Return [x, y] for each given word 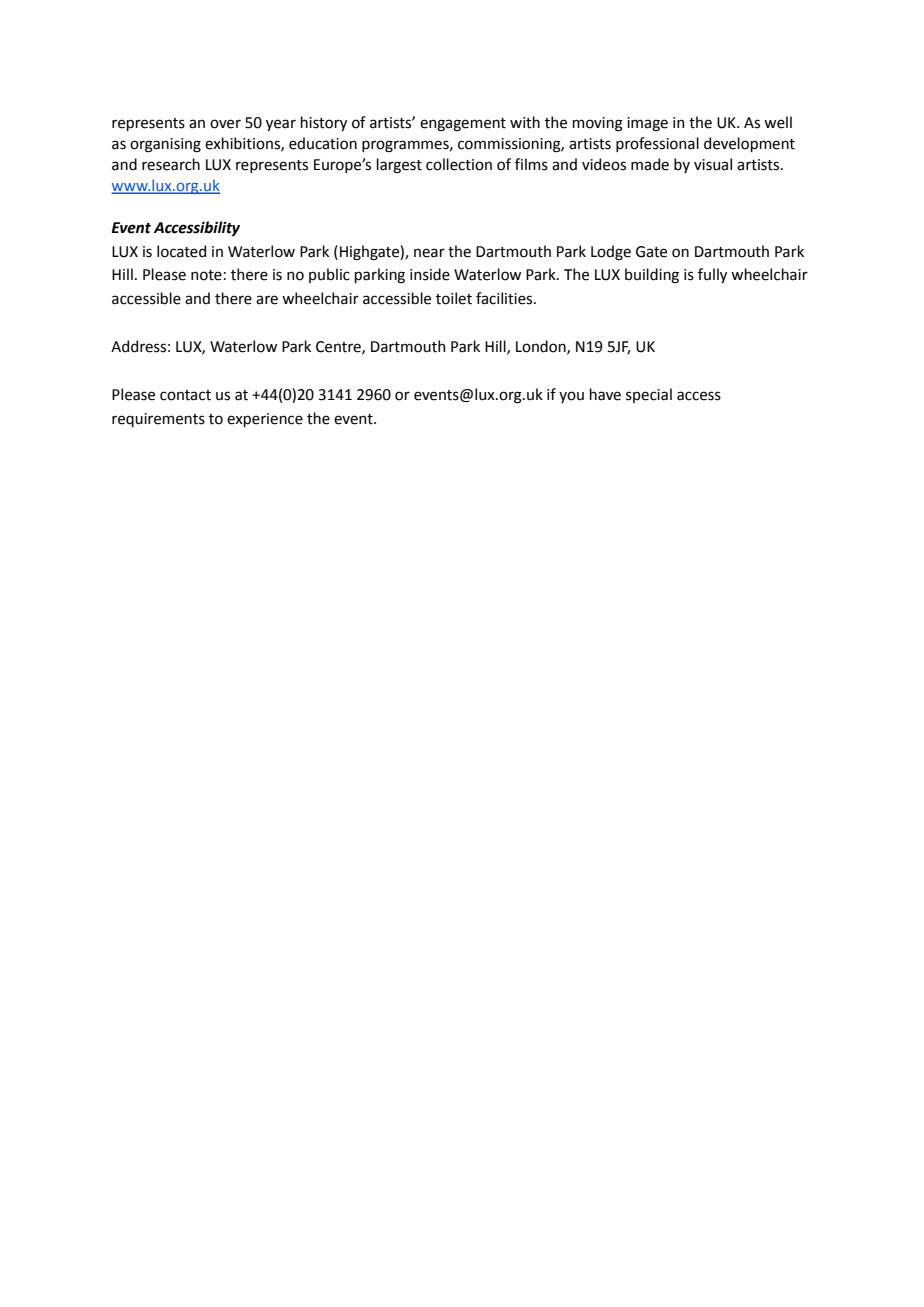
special [649, 395]
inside [430, 274]
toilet [454, 298]
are [267, 300]
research [171, 164]
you [571, 397]
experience [265, 420]
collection [459, 164]
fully [712, 275]
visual [713, 164]
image [647, 124]
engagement [463, 125]
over [225, 124]
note [206, 275]
